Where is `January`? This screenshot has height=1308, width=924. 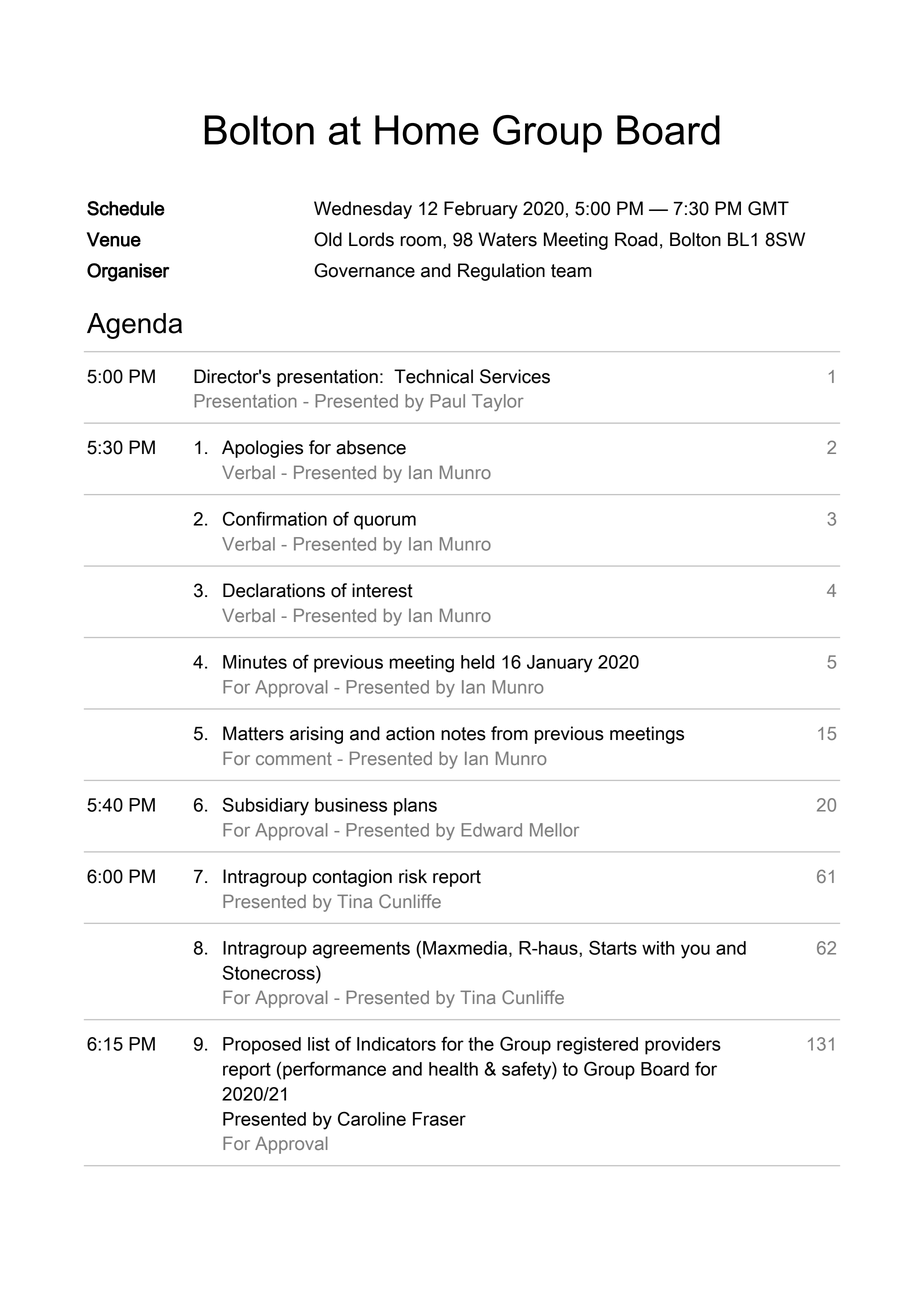
January is located at coordinates (560, 664).
